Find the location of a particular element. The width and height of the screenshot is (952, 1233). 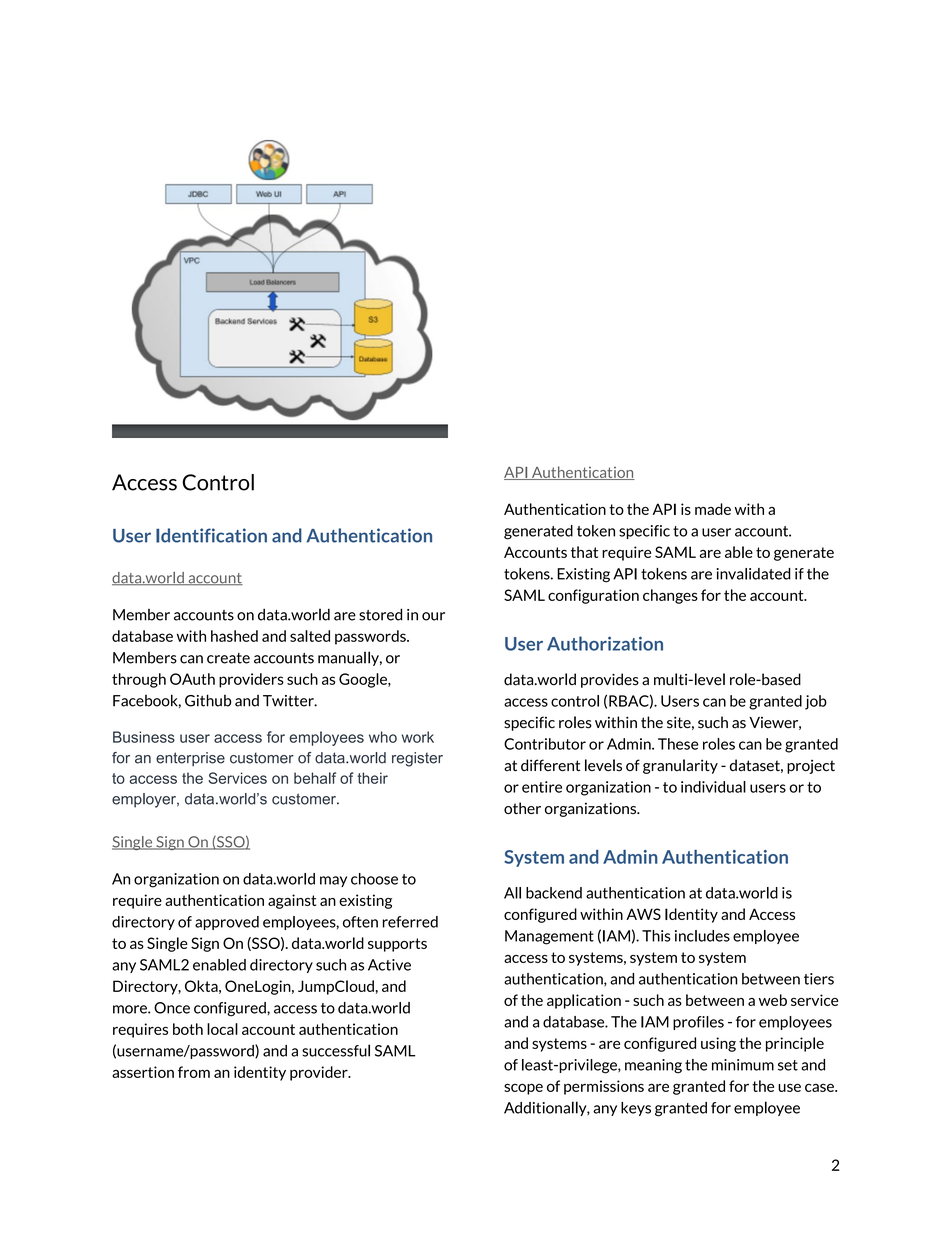

job is located at coordinates (816, 702).
